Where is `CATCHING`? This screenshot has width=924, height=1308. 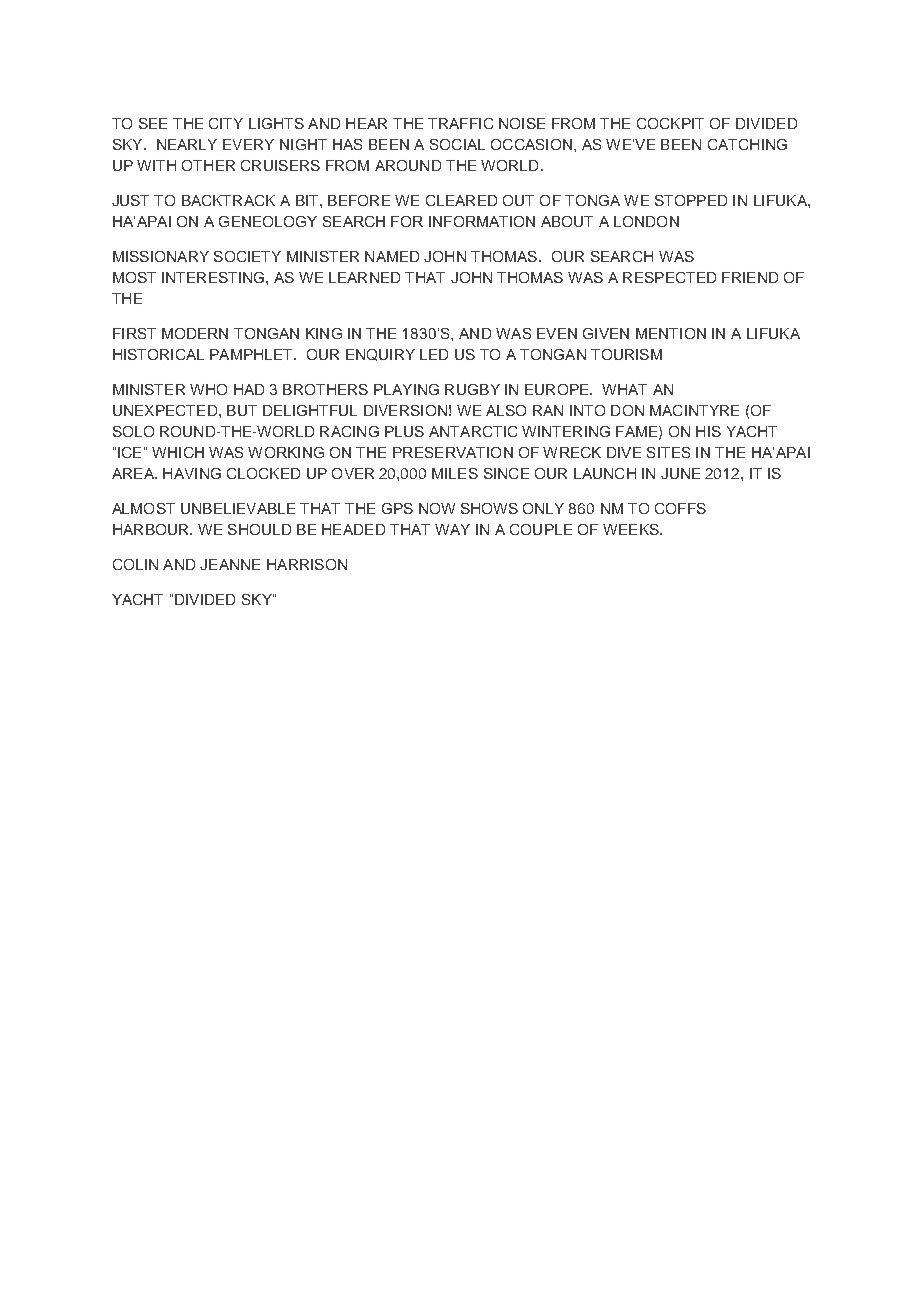 CATCHING is located at coordinates (747, 144).
